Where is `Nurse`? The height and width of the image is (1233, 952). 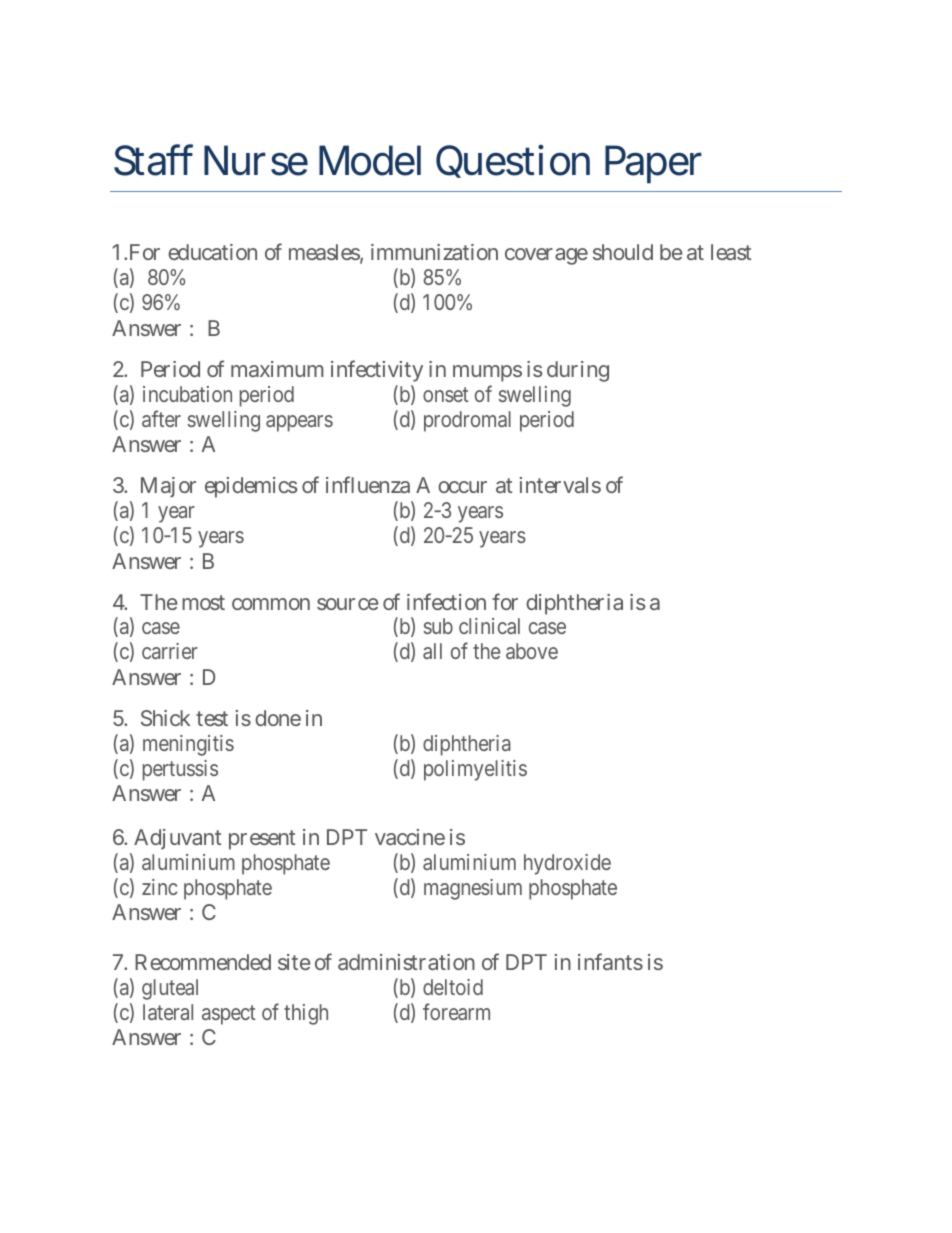 Nurse is located at coordinates (256, 160).
